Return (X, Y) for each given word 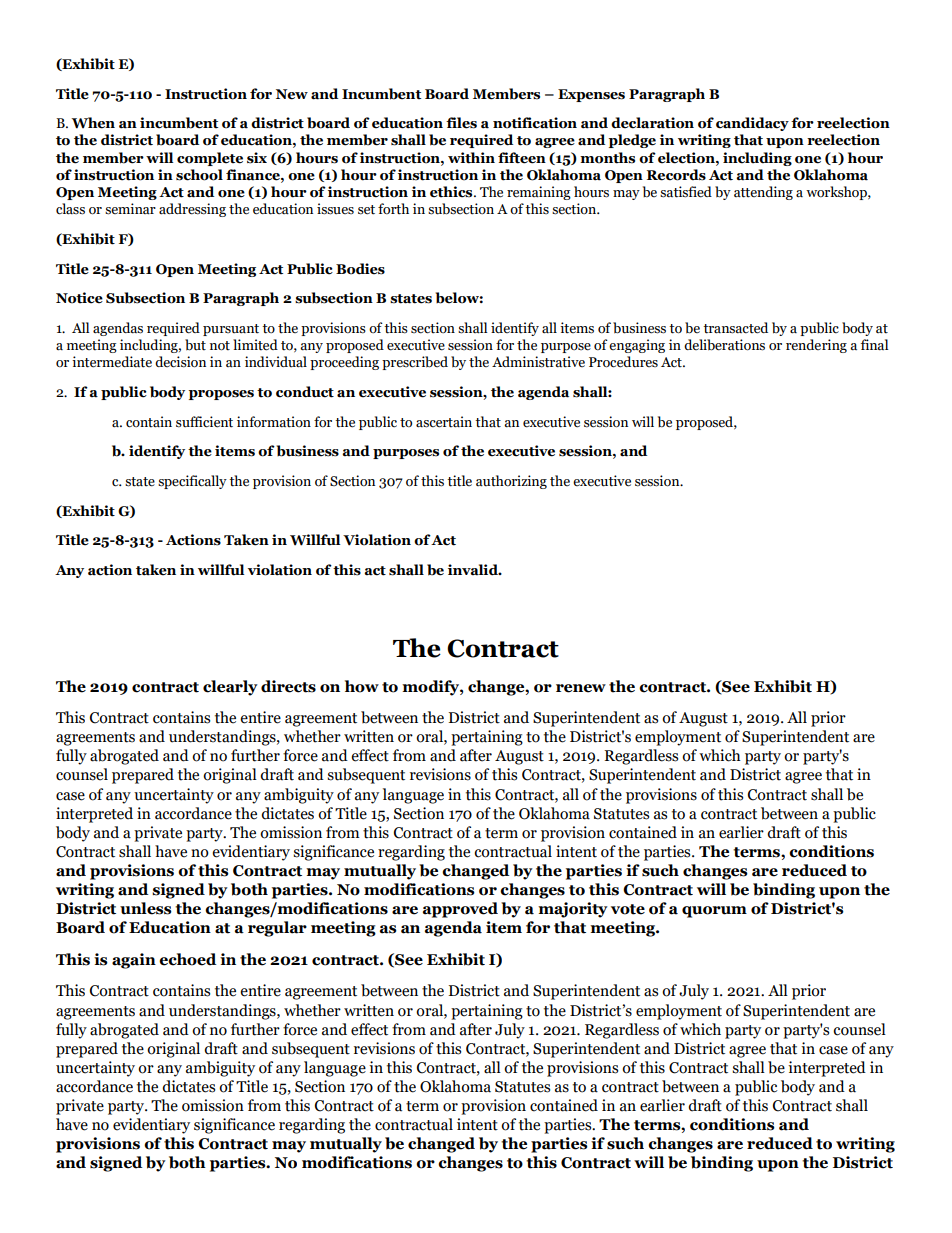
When (93, 123)
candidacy (752, 124)
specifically (192, 482)
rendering (816, 346)
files (461, 123)
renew (581, 688)
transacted (735, 328)
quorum (714, 912)
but (195, 345)
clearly (230, 688)
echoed (187, 959)
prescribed (415, 363)
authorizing (511, 482)
